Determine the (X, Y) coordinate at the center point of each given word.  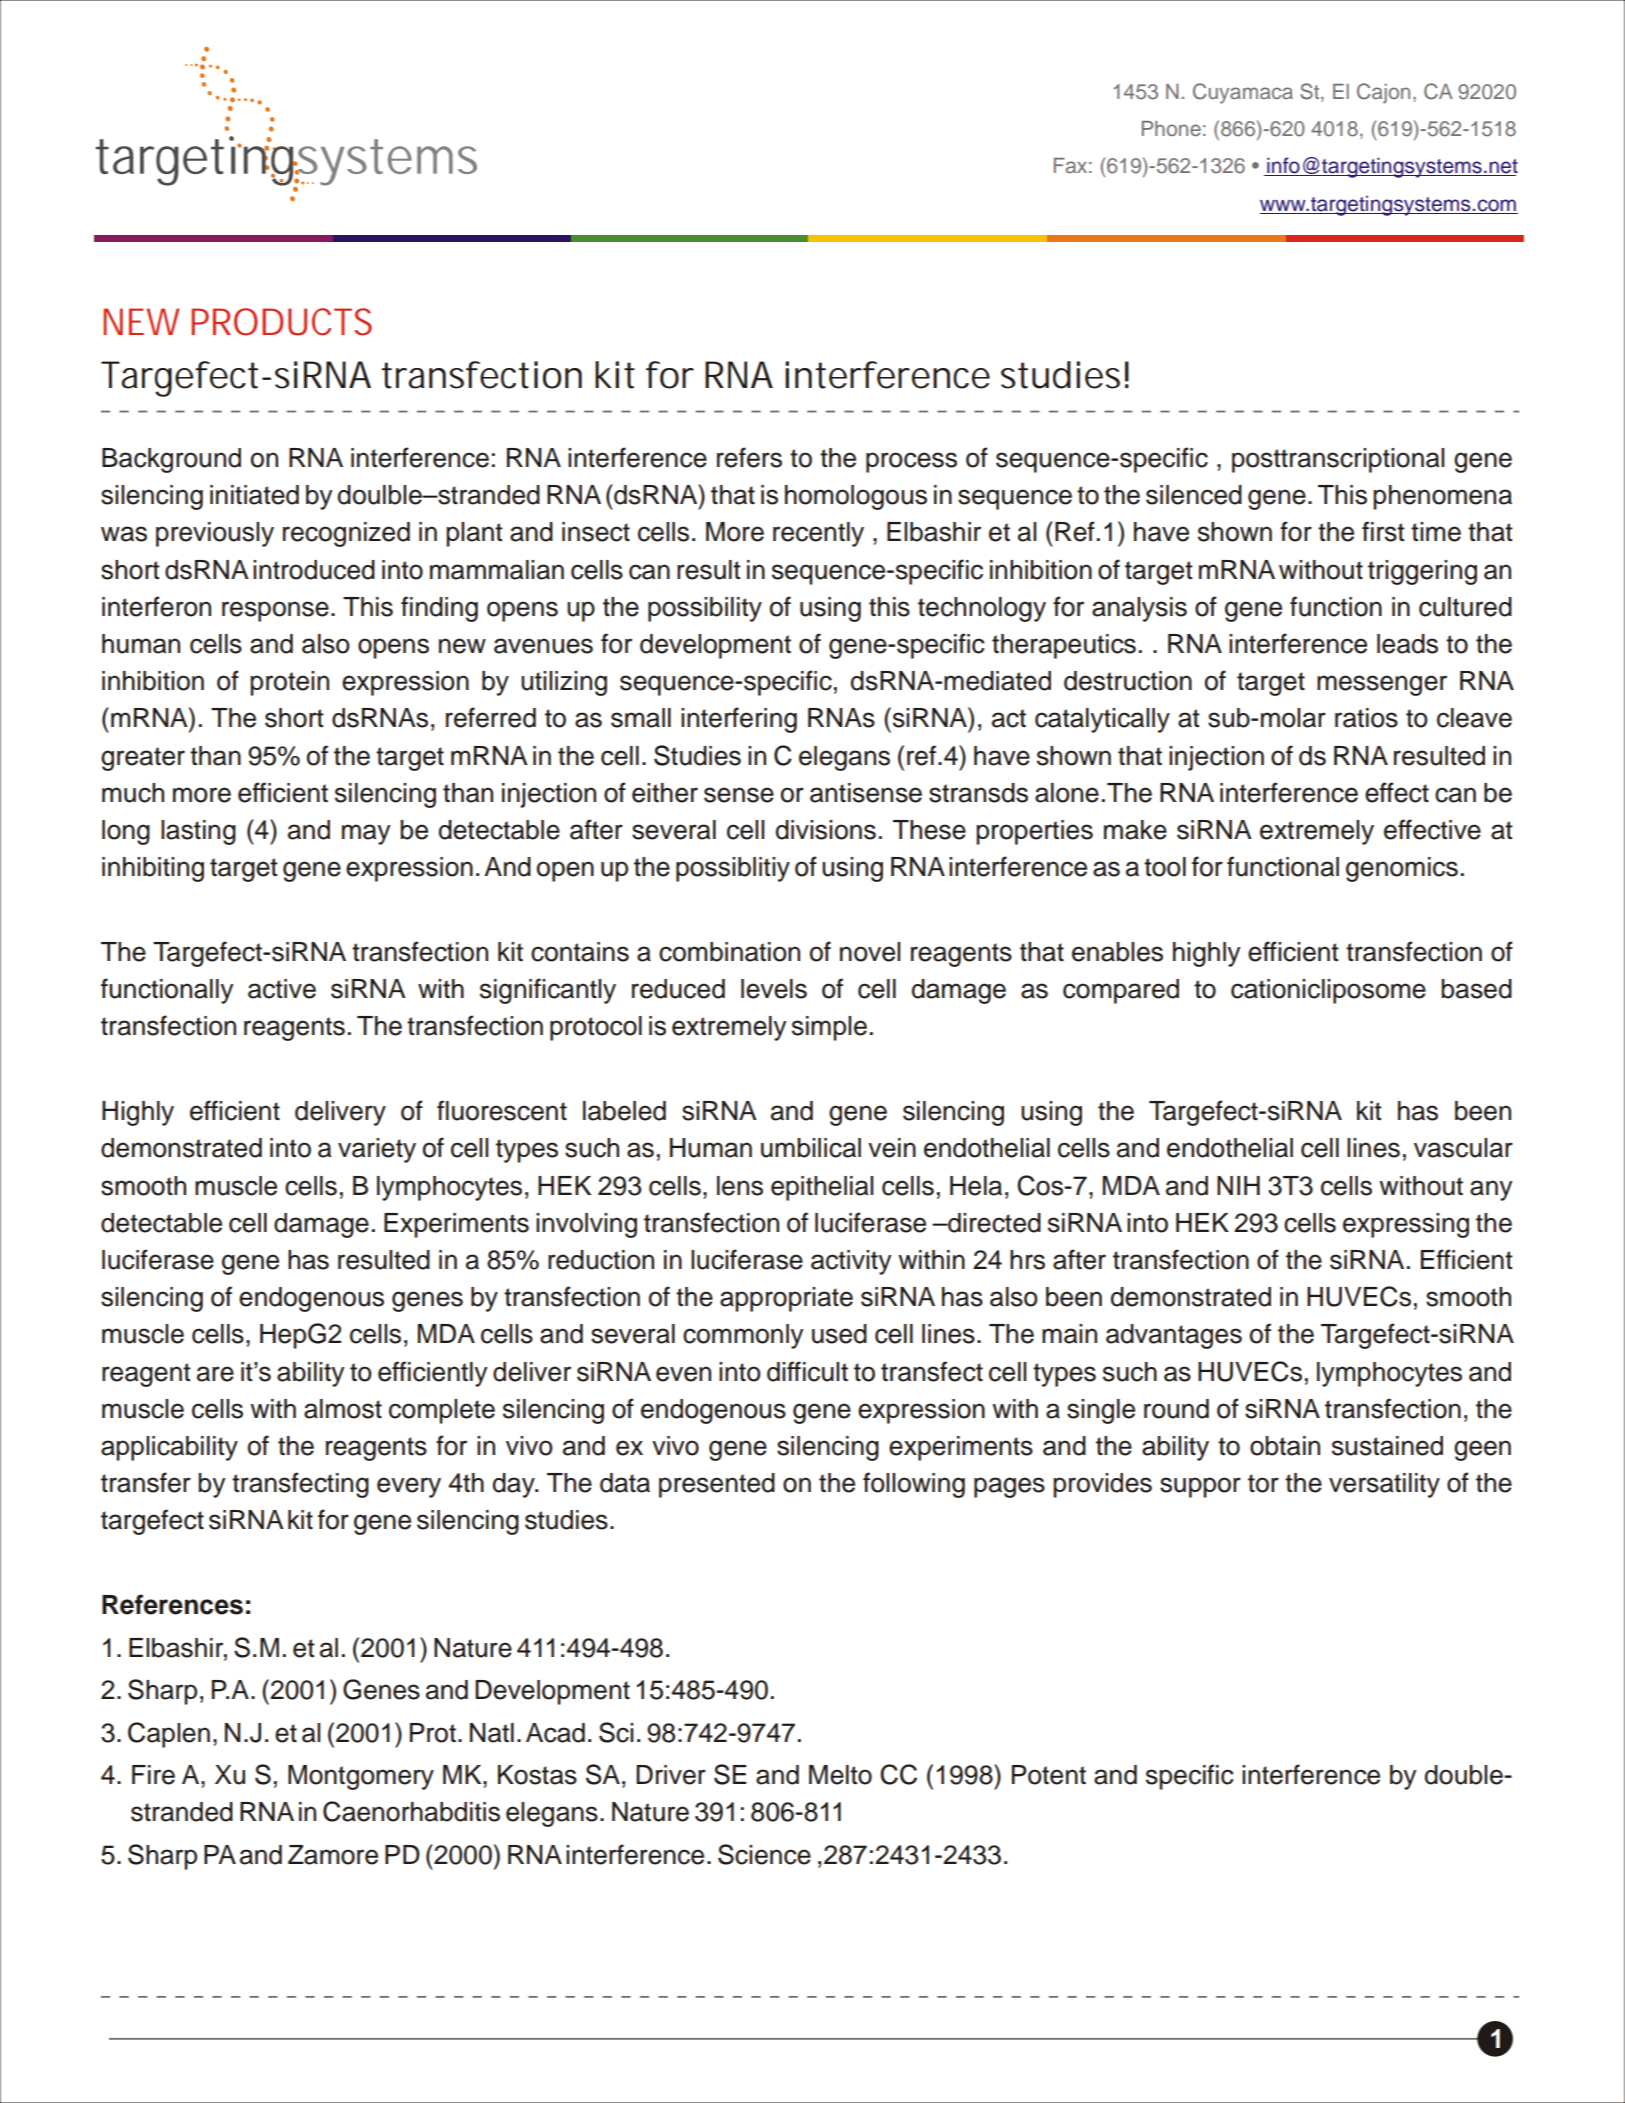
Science (764, 1854)
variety (377, 1150)
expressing (1406, 1225)
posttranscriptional (1338, 460)
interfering (739, 720)
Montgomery (361, 1777)
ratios (1366, 718)
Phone (1171, 128)
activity (851, 1262)
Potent (1049, 1775)
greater (143, 759)
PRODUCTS (281, 322)
